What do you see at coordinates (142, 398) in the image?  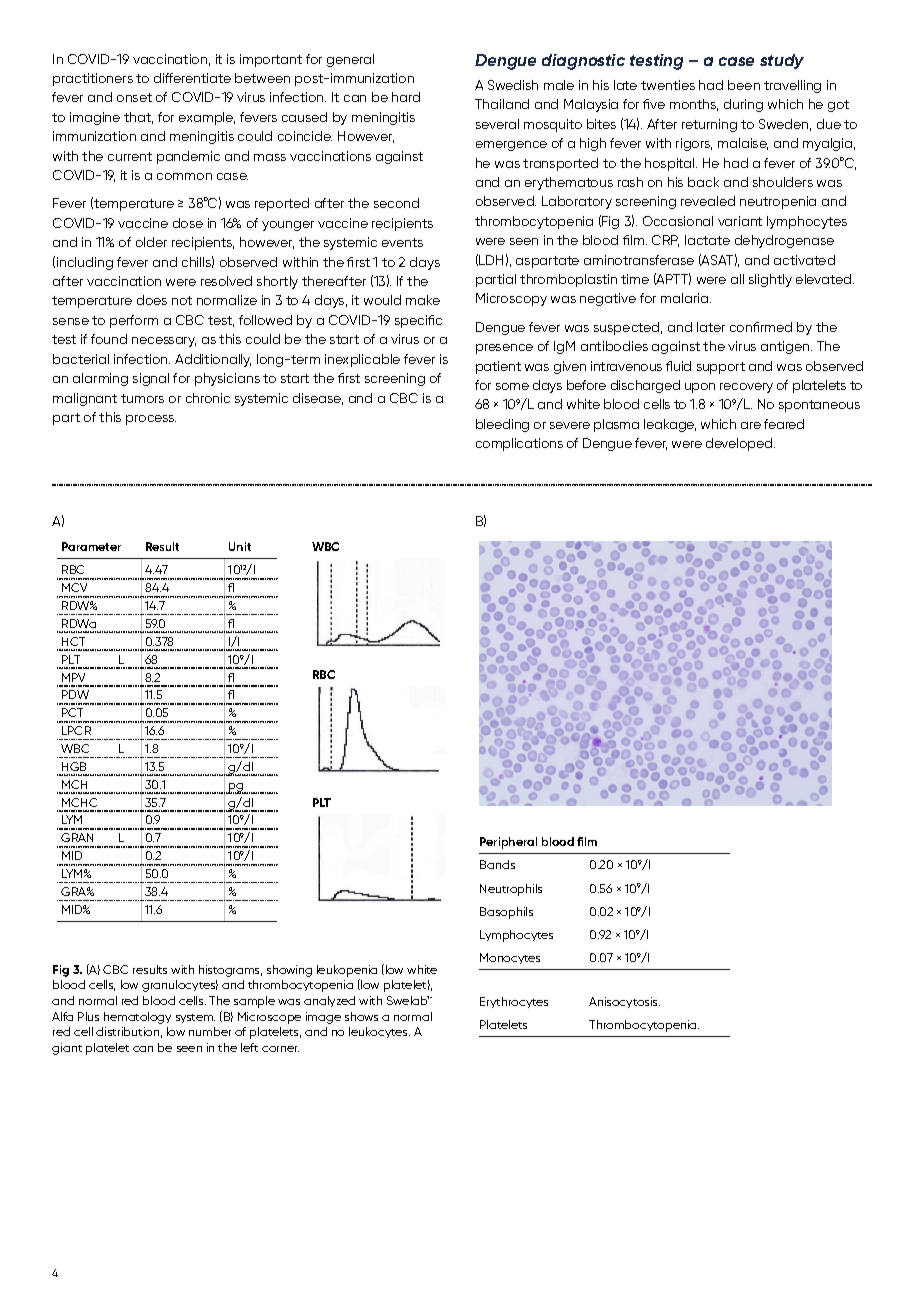 I see `tumors` at bounding box center [142, 398].
